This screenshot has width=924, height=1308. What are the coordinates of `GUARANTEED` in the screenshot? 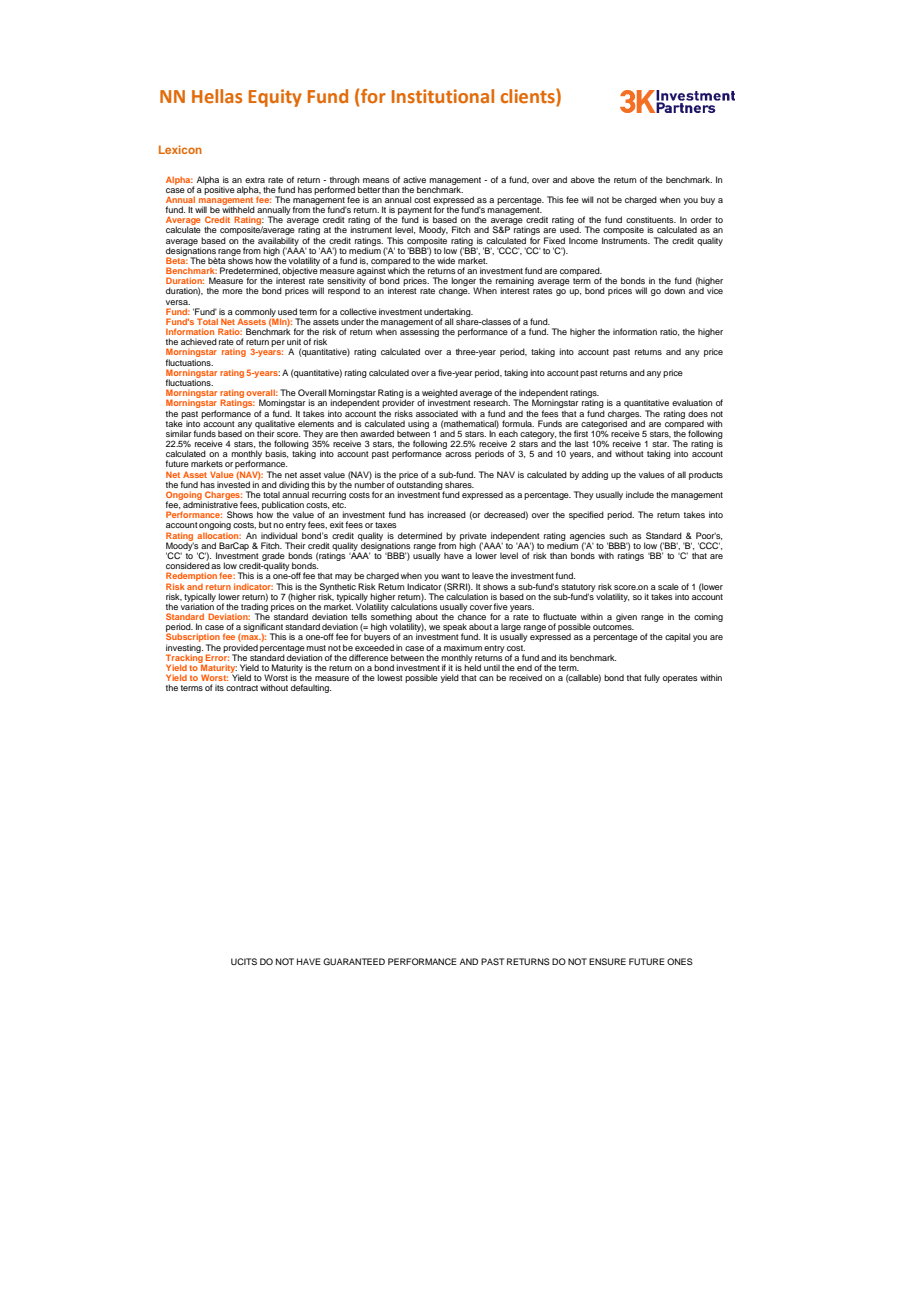 It's located at (354, 961).
